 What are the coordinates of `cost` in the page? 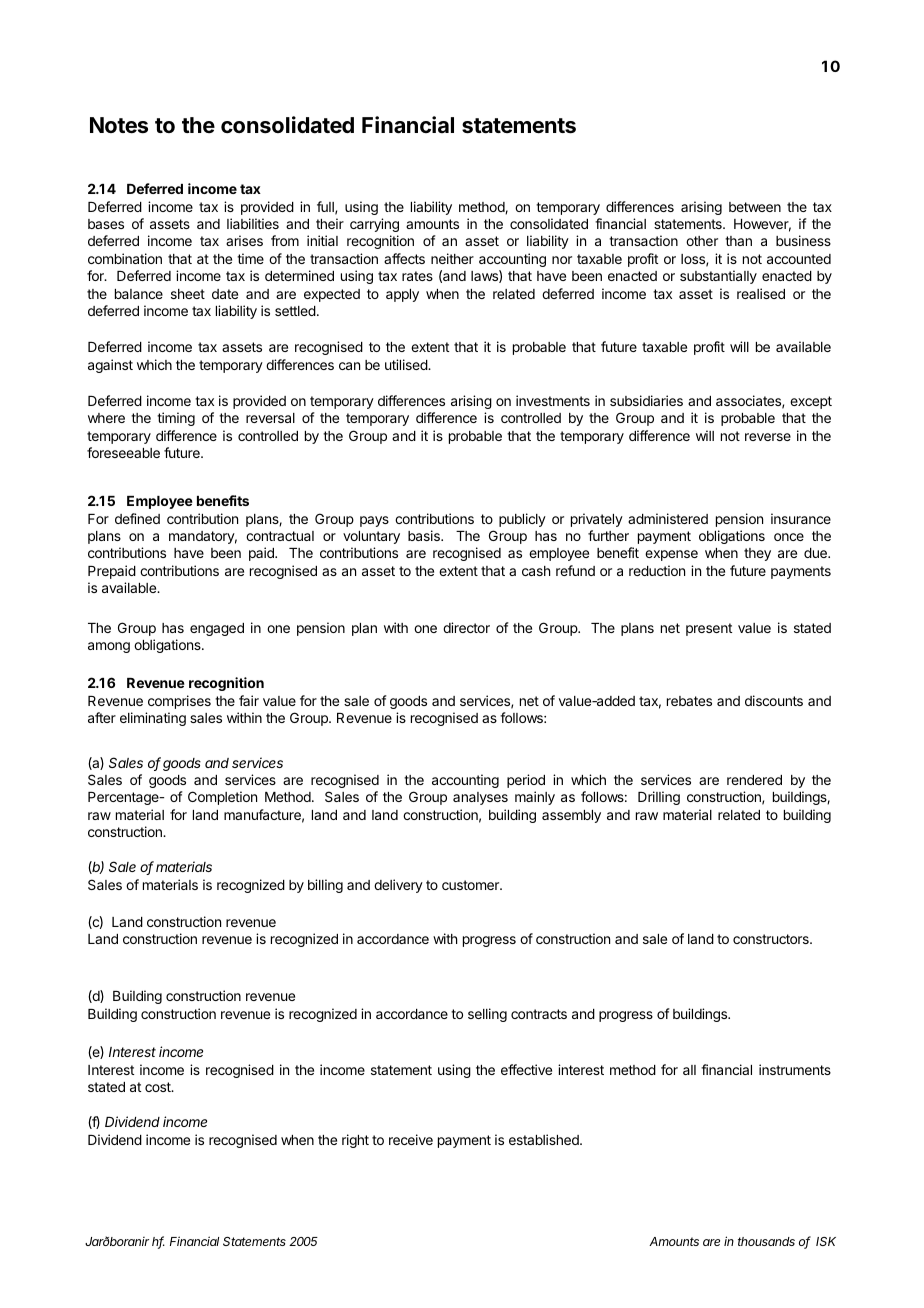 It's located at (159, 1087).
